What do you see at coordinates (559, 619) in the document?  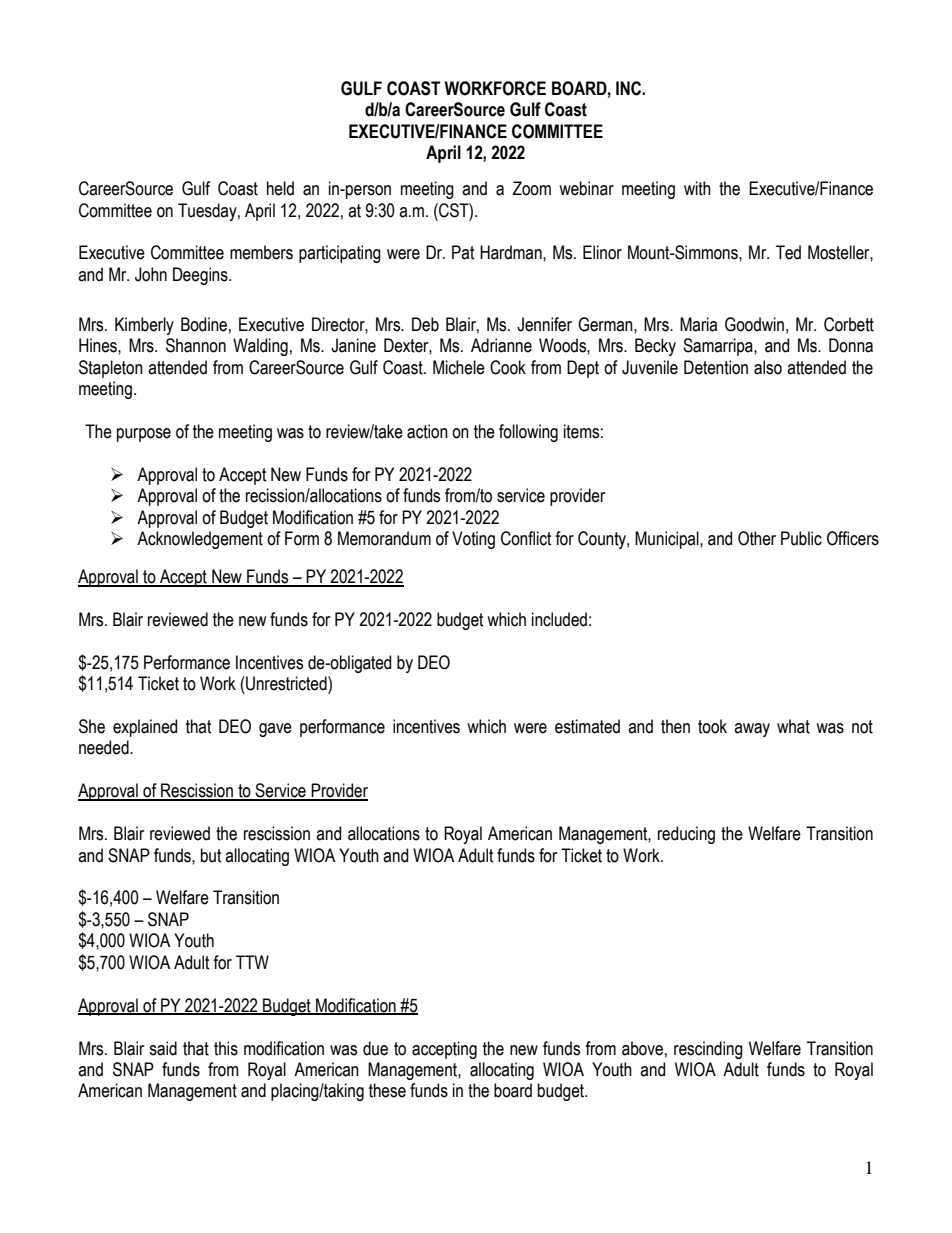 I see `included` at bounding box center [559, 619].
